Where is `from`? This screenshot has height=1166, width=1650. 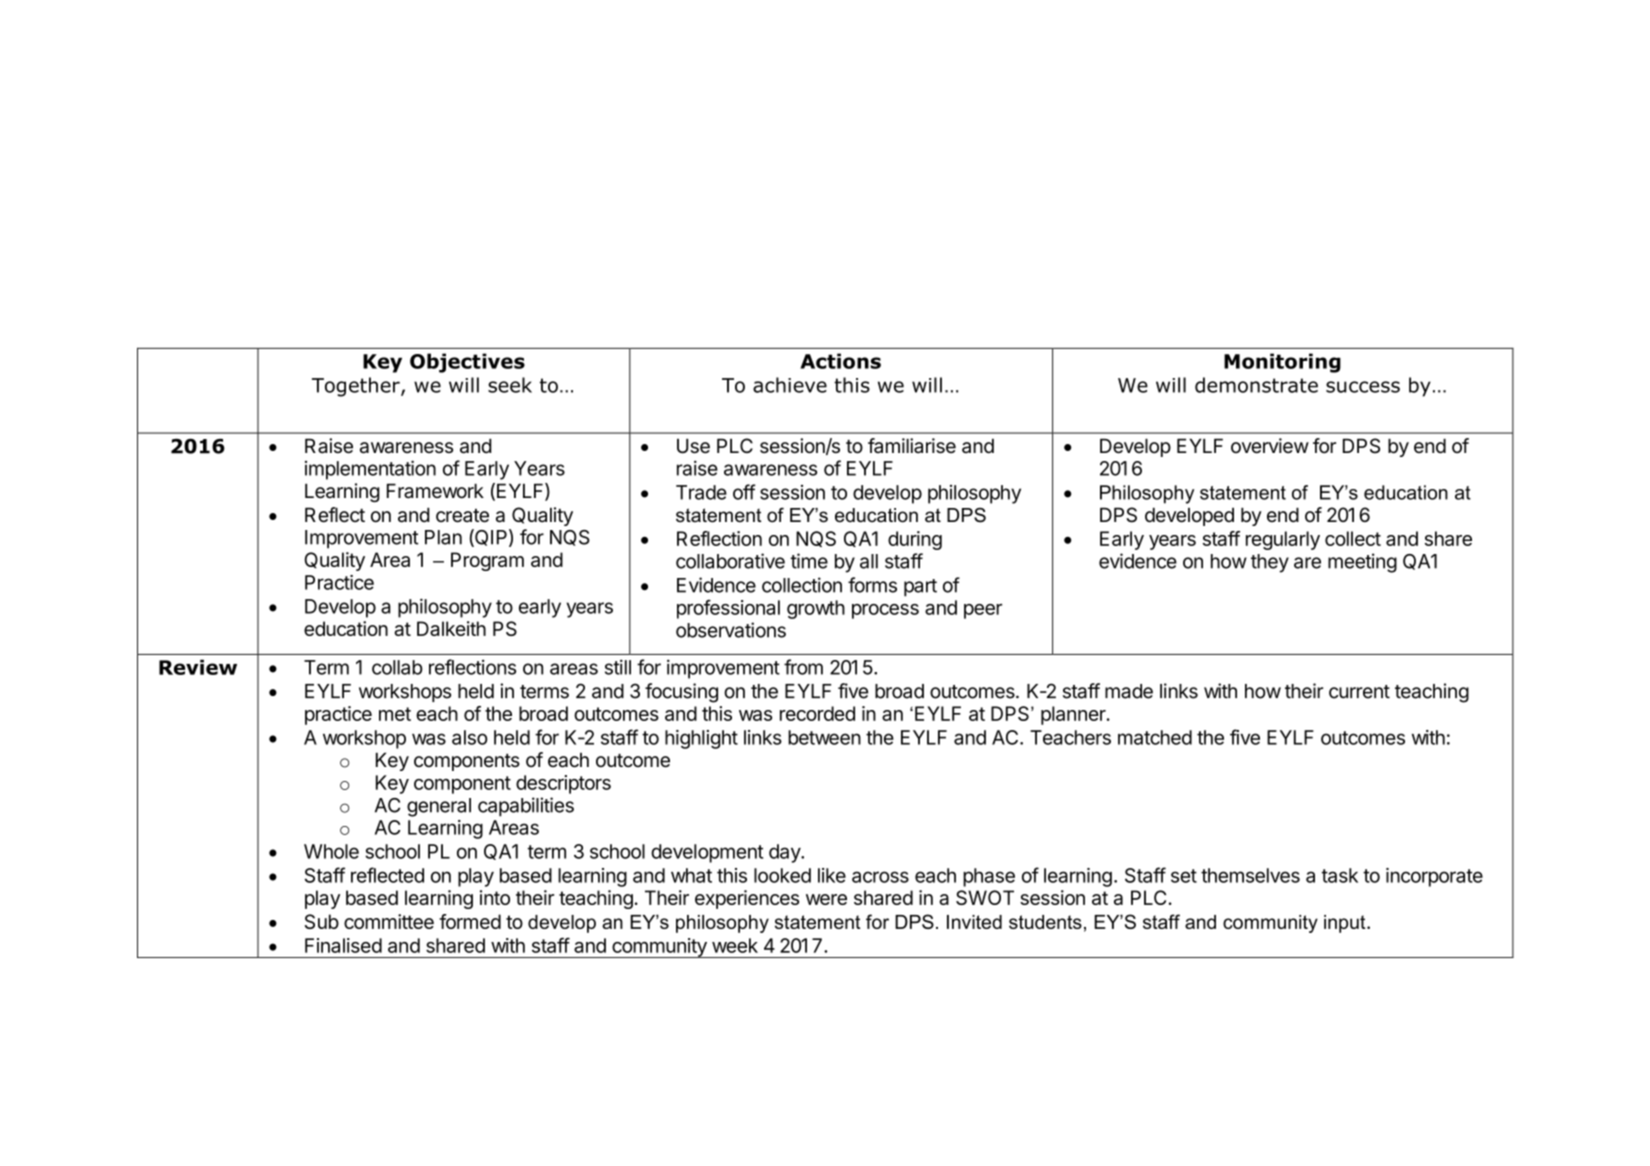
from is located at coordinates (803, 667).
